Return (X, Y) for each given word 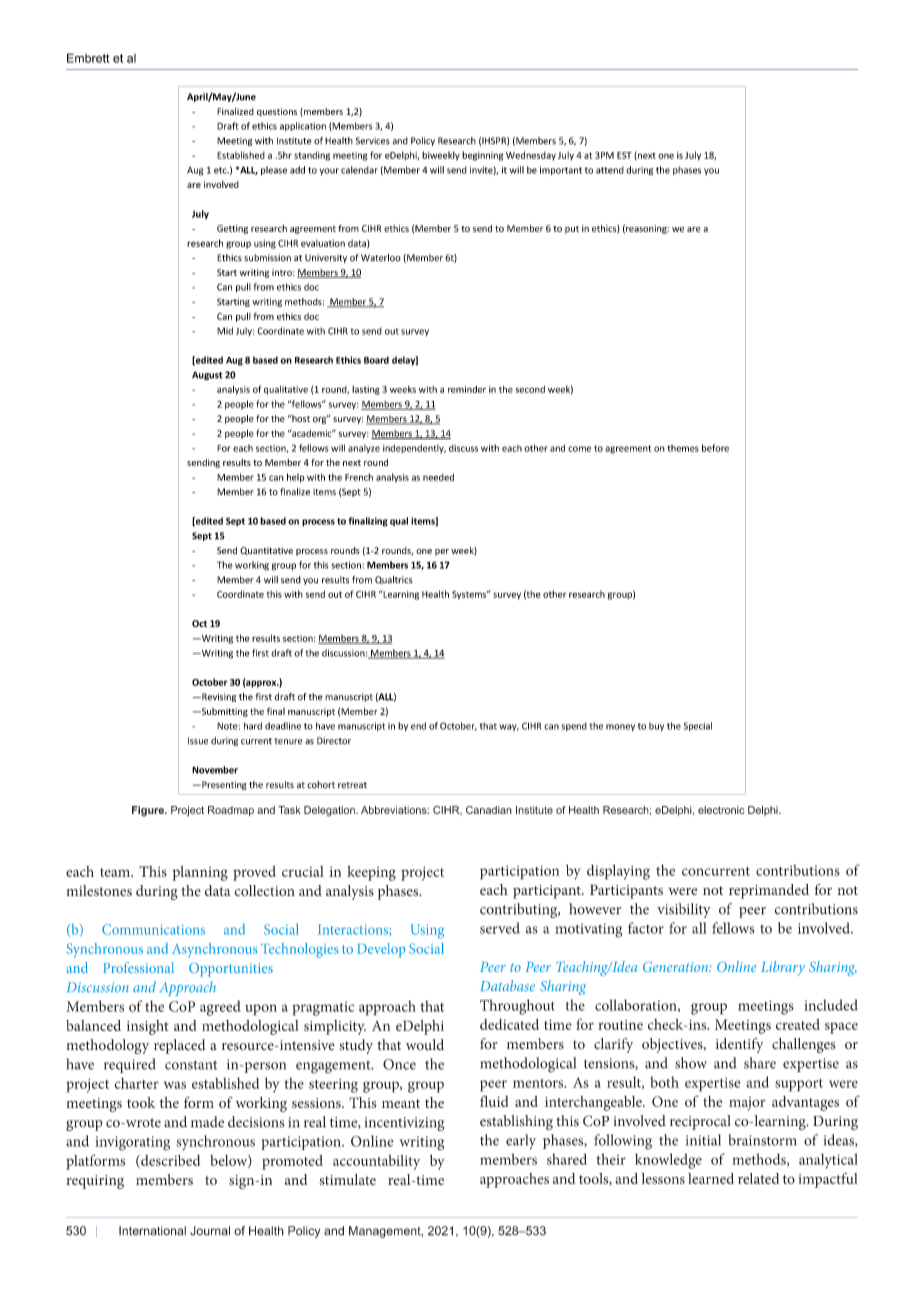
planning (200, 873)
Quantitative (266, 551)
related (758, 1178)
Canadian (489, 810)
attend (610, 170)
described (169, 1161)
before (715, 448)
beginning (482, 156)
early (521, 1141)
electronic (721, 810)
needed (438, 477)
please (274, 171)
